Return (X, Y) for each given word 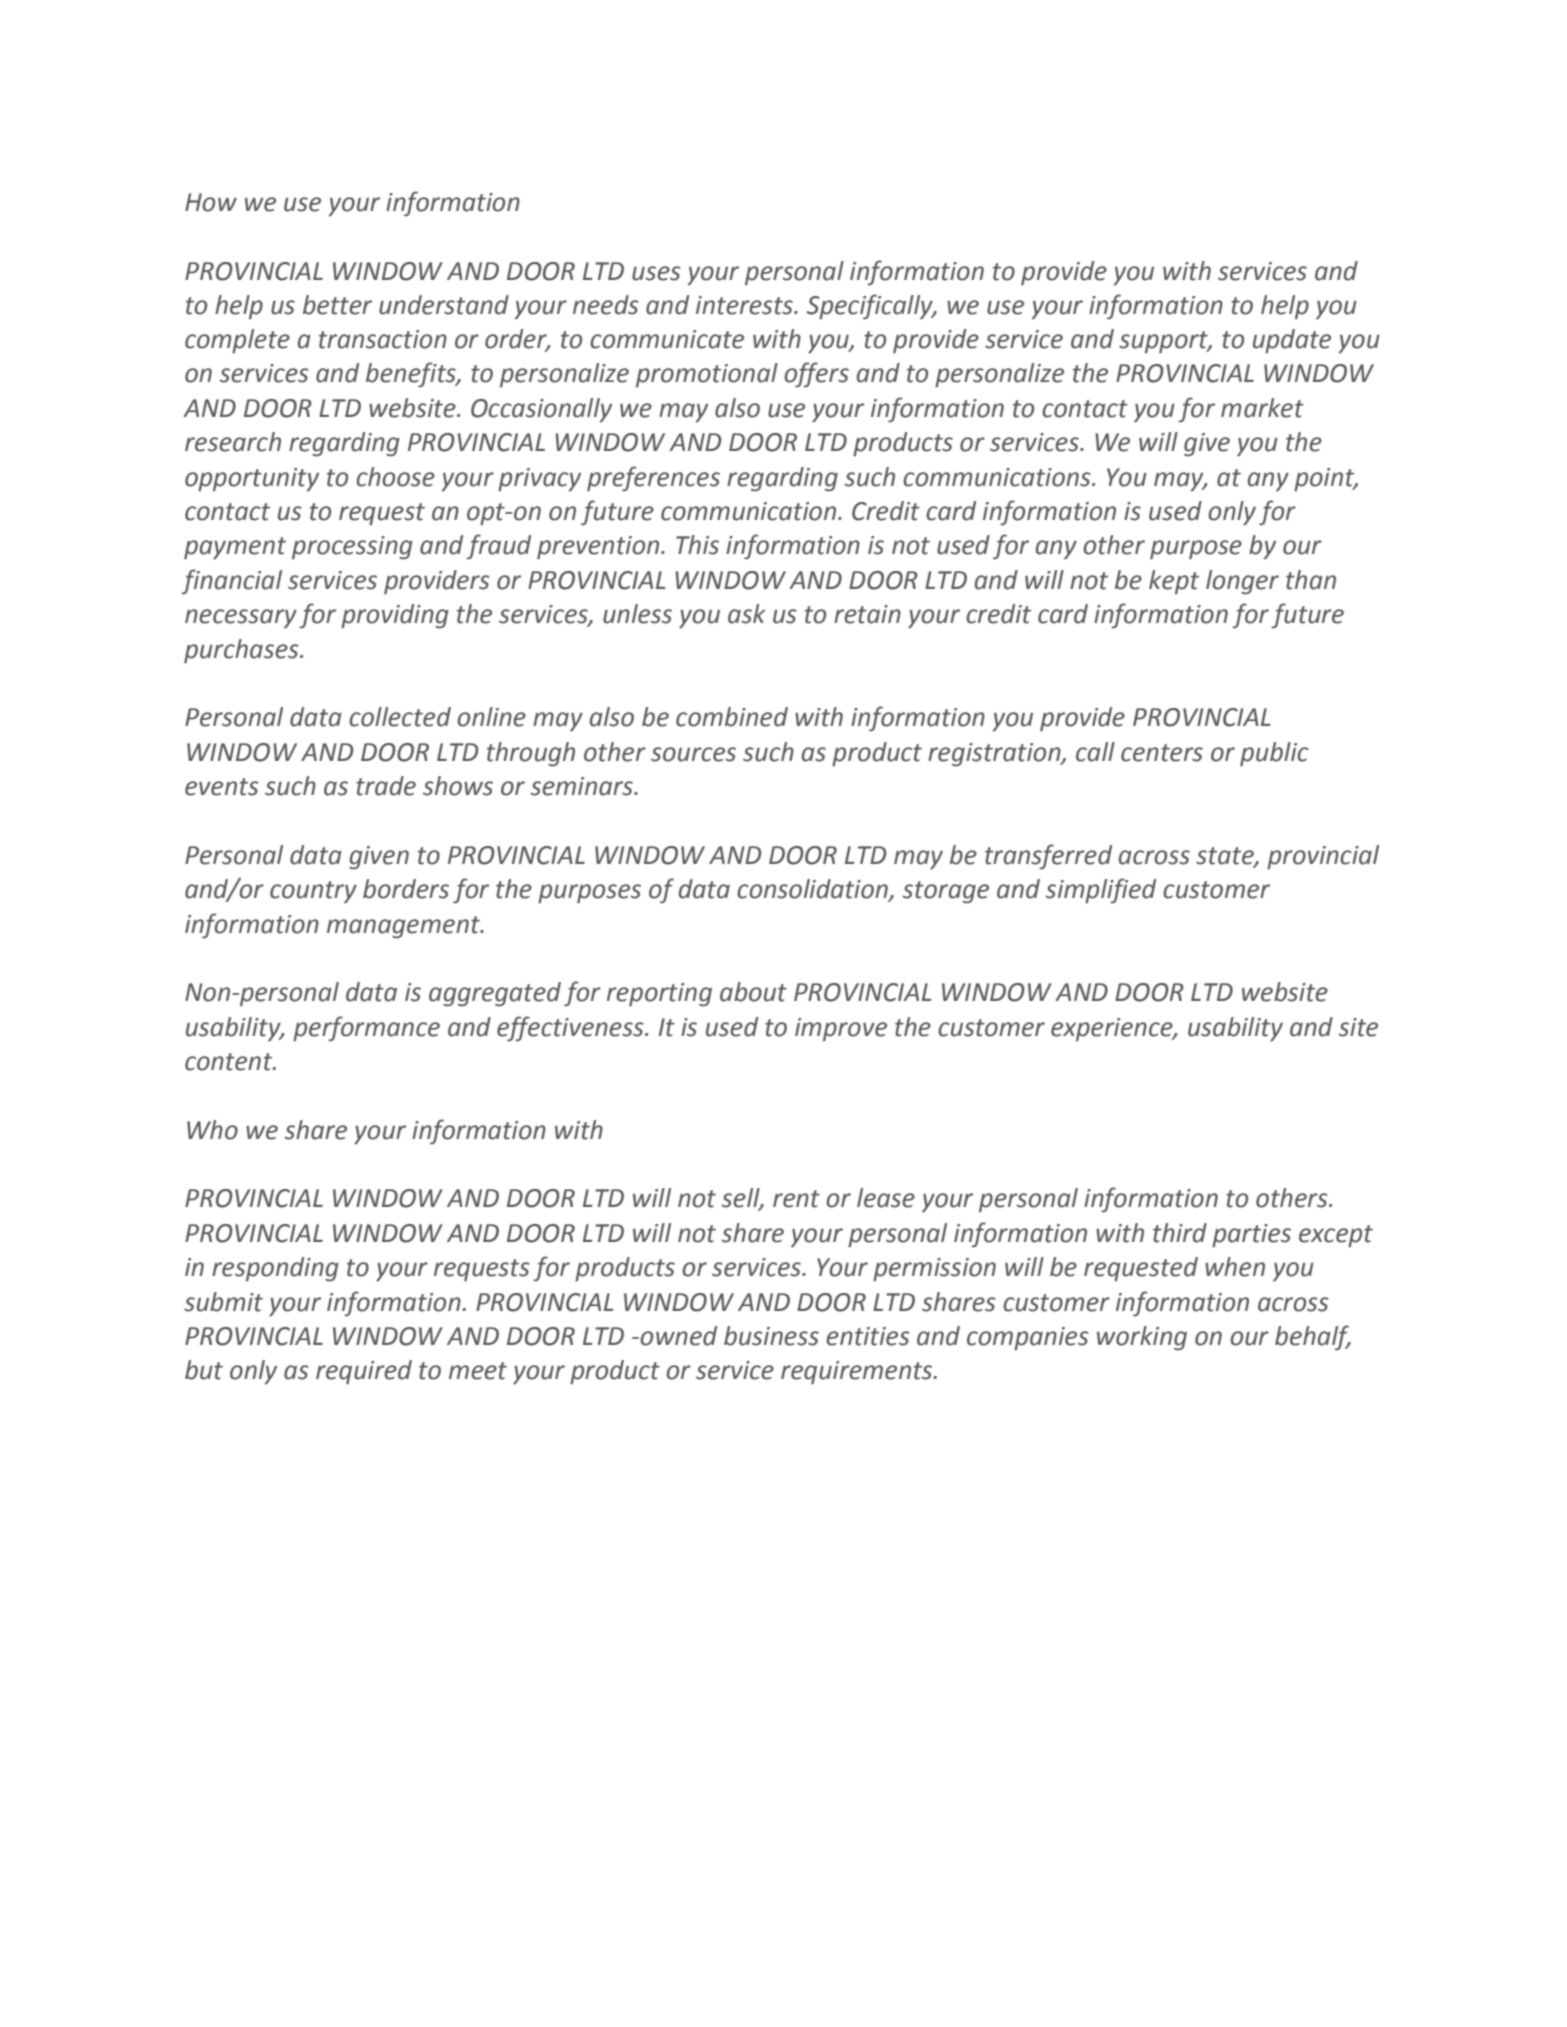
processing (352, 548)
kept (1174, 582)
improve (841, 1029)
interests (745, 305)
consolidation (813, 890)
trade (386, 786)
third (1180, 1233)
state (1226, 856)
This (697, 545)
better (337, 305)
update (1292, 341)
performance (366, 1029)
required (364, 1372)
